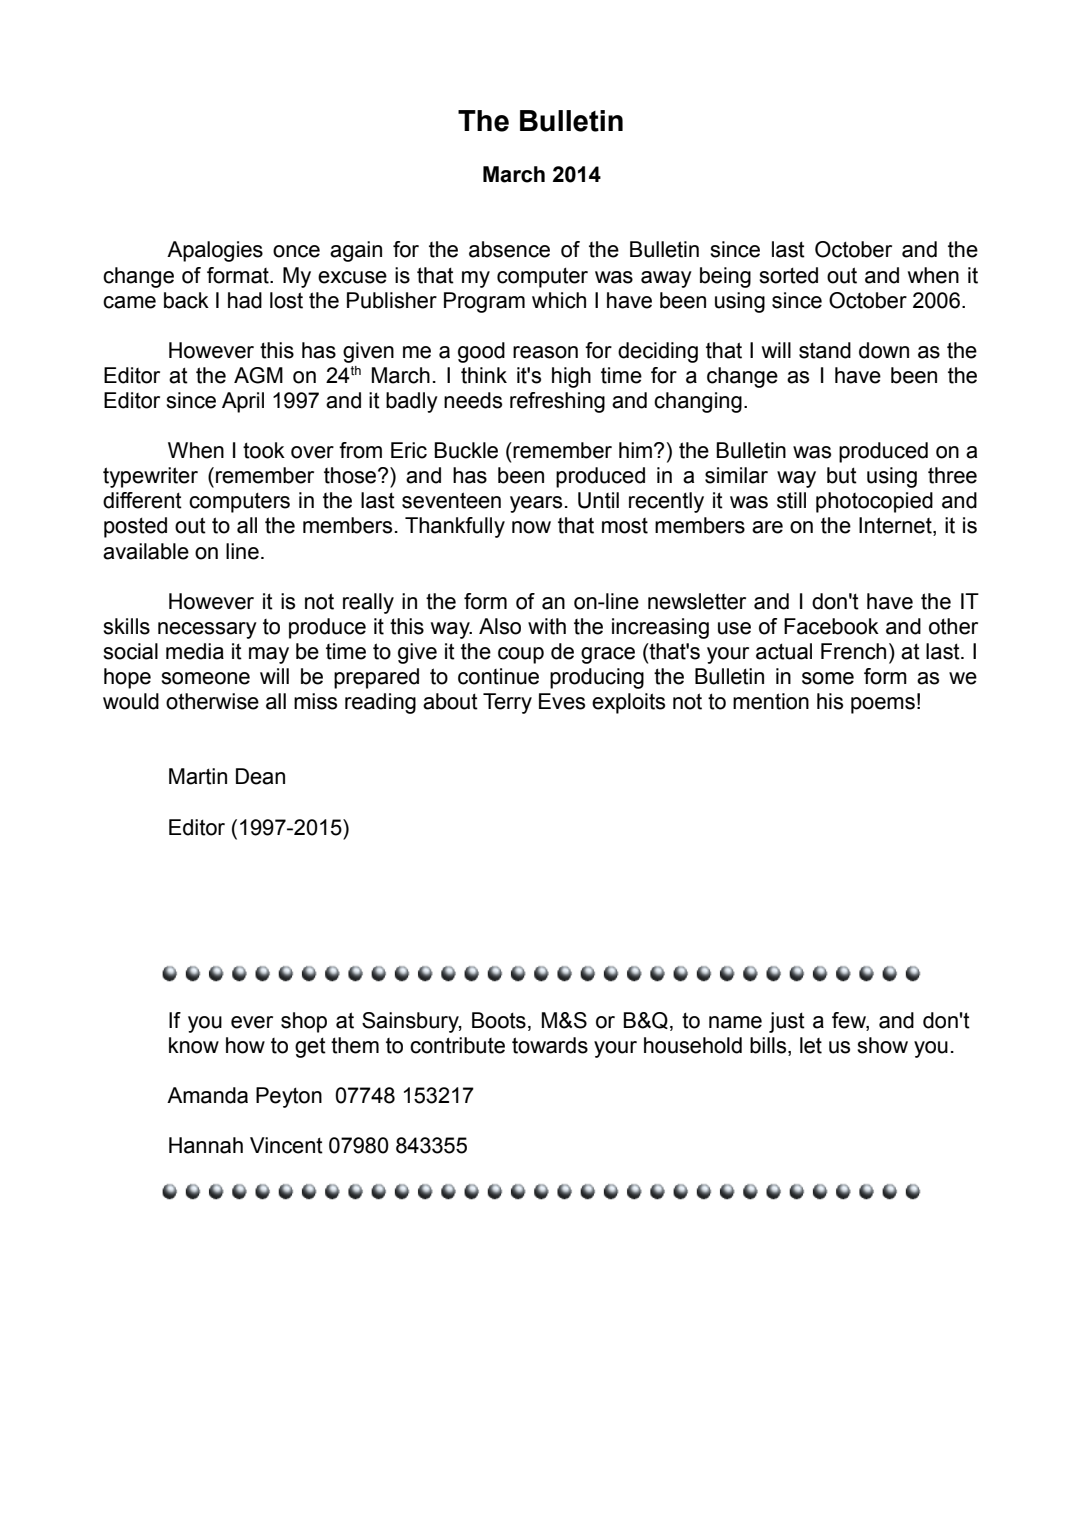  What do you see at coordinates (562, 701) in the page?
I see `Eves` at bounding box center [562, 701].
